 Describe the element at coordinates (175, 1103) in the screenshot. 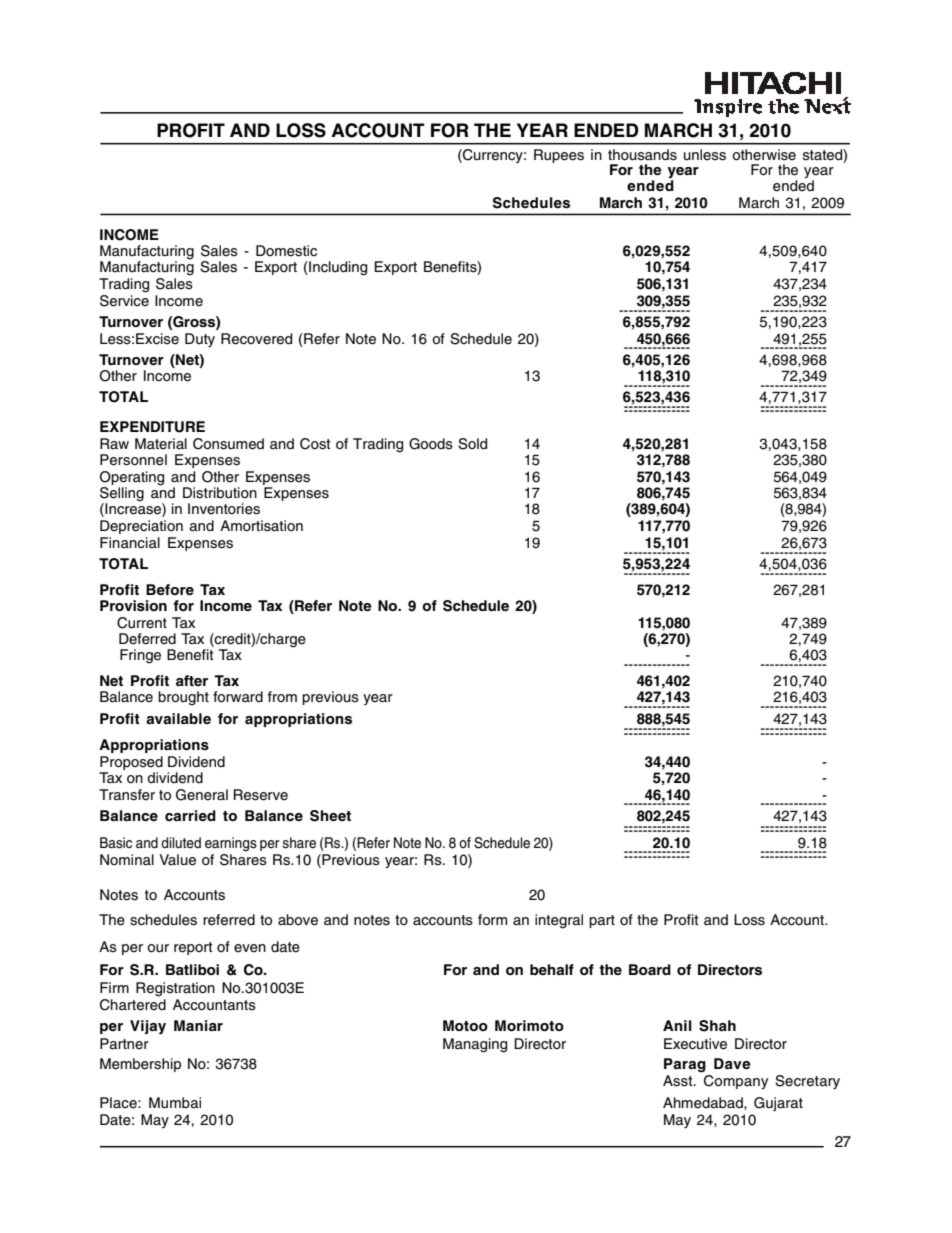

I see `Mumbai` at that location.
